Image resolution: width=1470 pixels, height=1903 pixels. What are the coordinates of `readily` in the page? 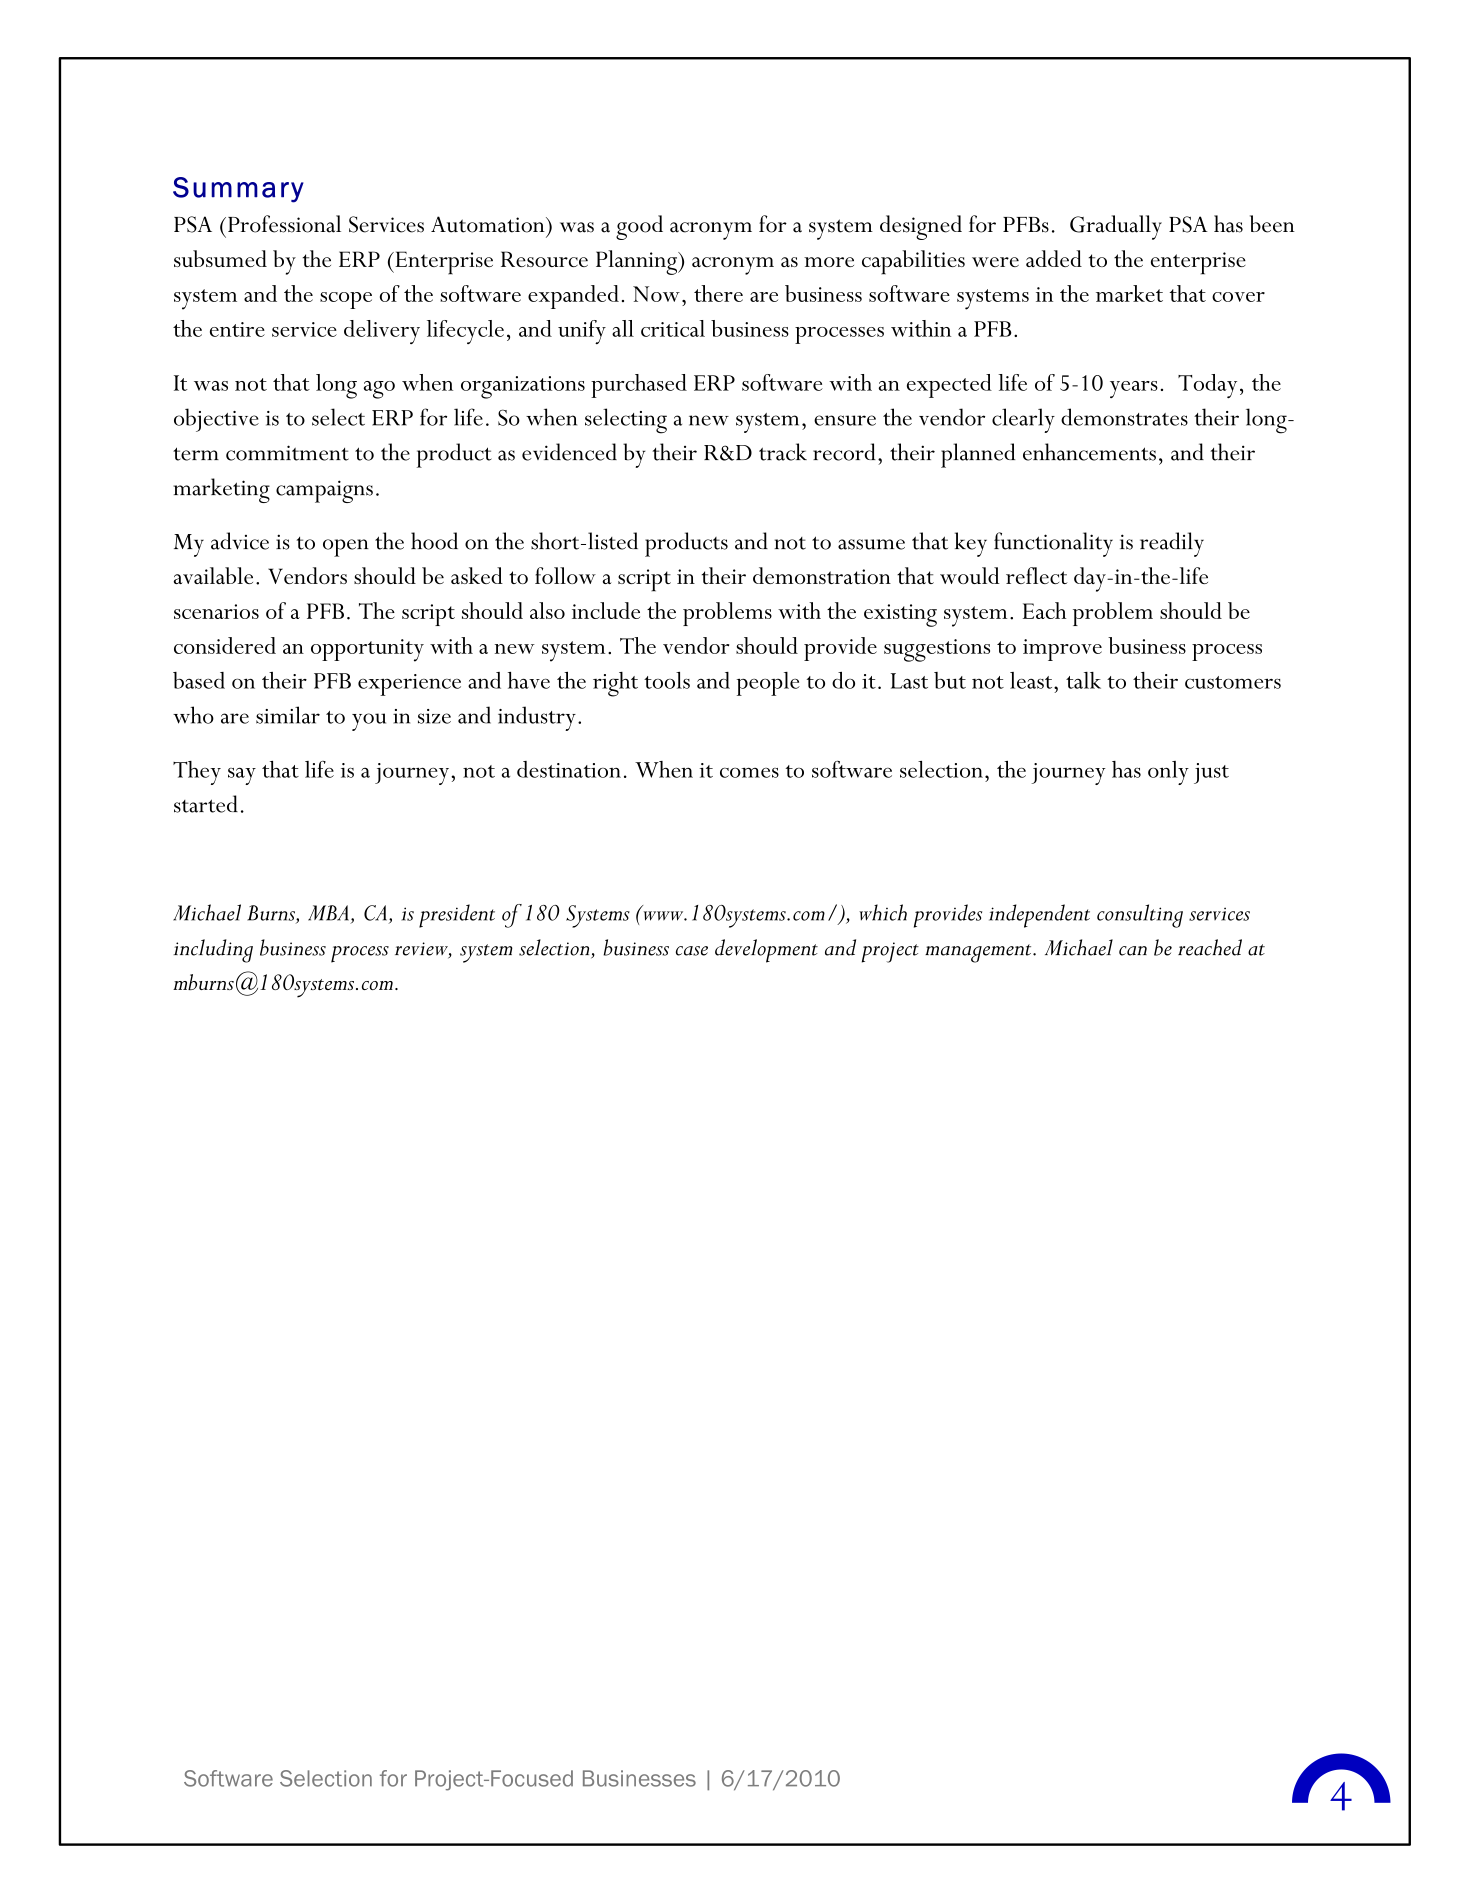 It's located at (1172, 544).
